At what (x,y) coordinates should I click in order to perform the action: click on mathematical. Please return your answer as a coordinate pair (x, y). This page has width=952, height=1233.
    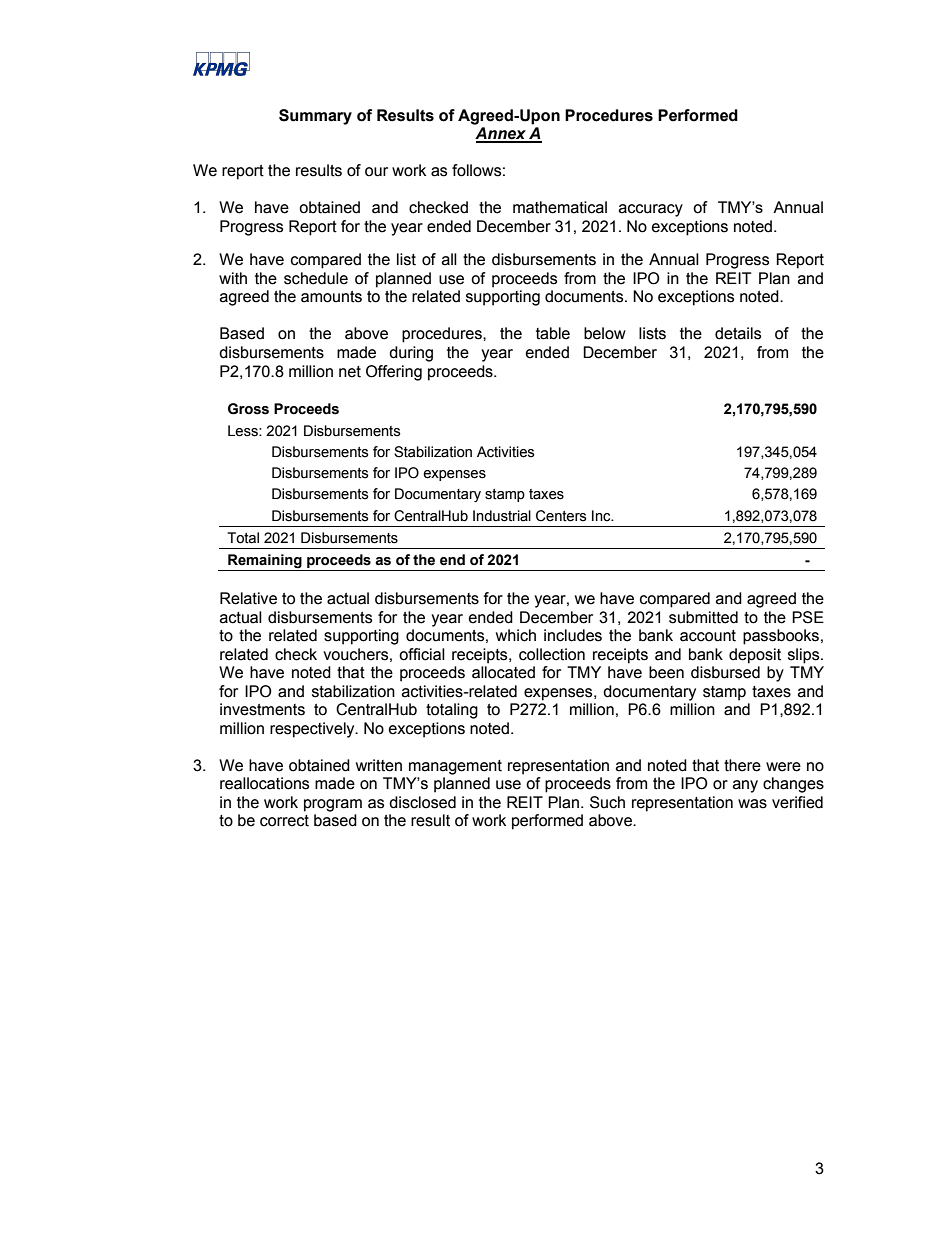
    Looking at the image, I should click on (560, 207).
